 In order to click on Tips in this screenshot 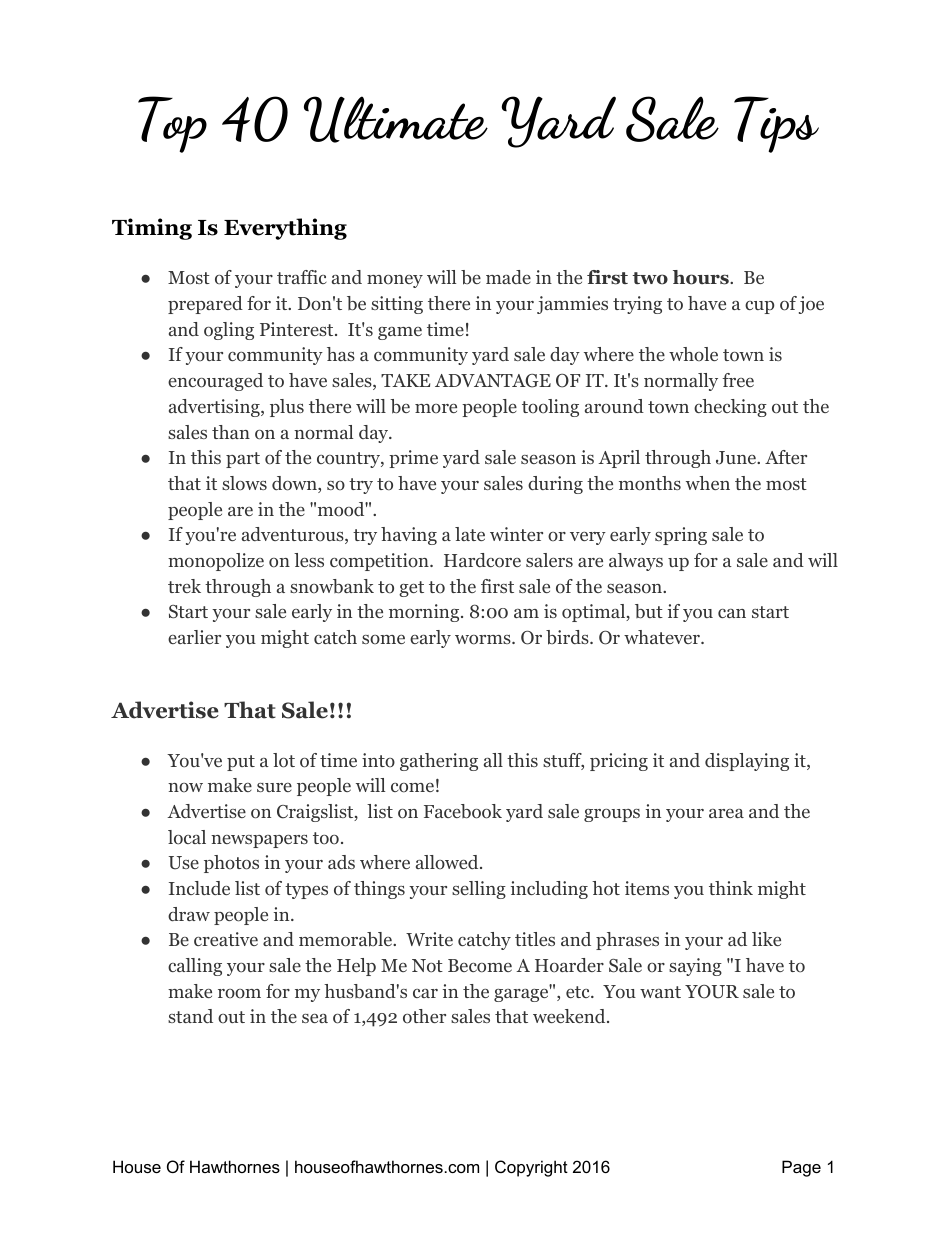, I will do `click(776, 124)`.
